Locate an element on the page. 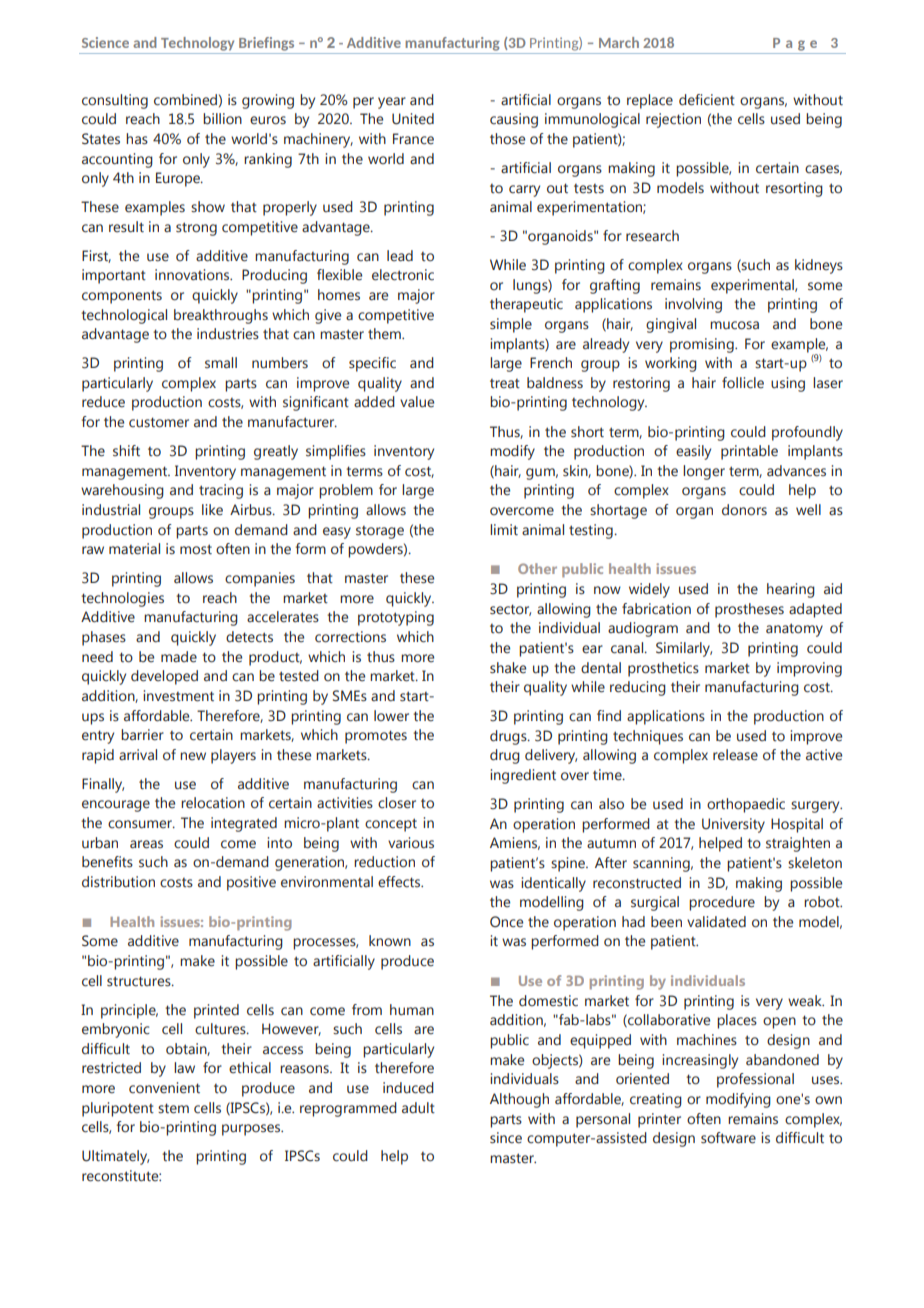  deficient is located at coordinates (707, 100).
